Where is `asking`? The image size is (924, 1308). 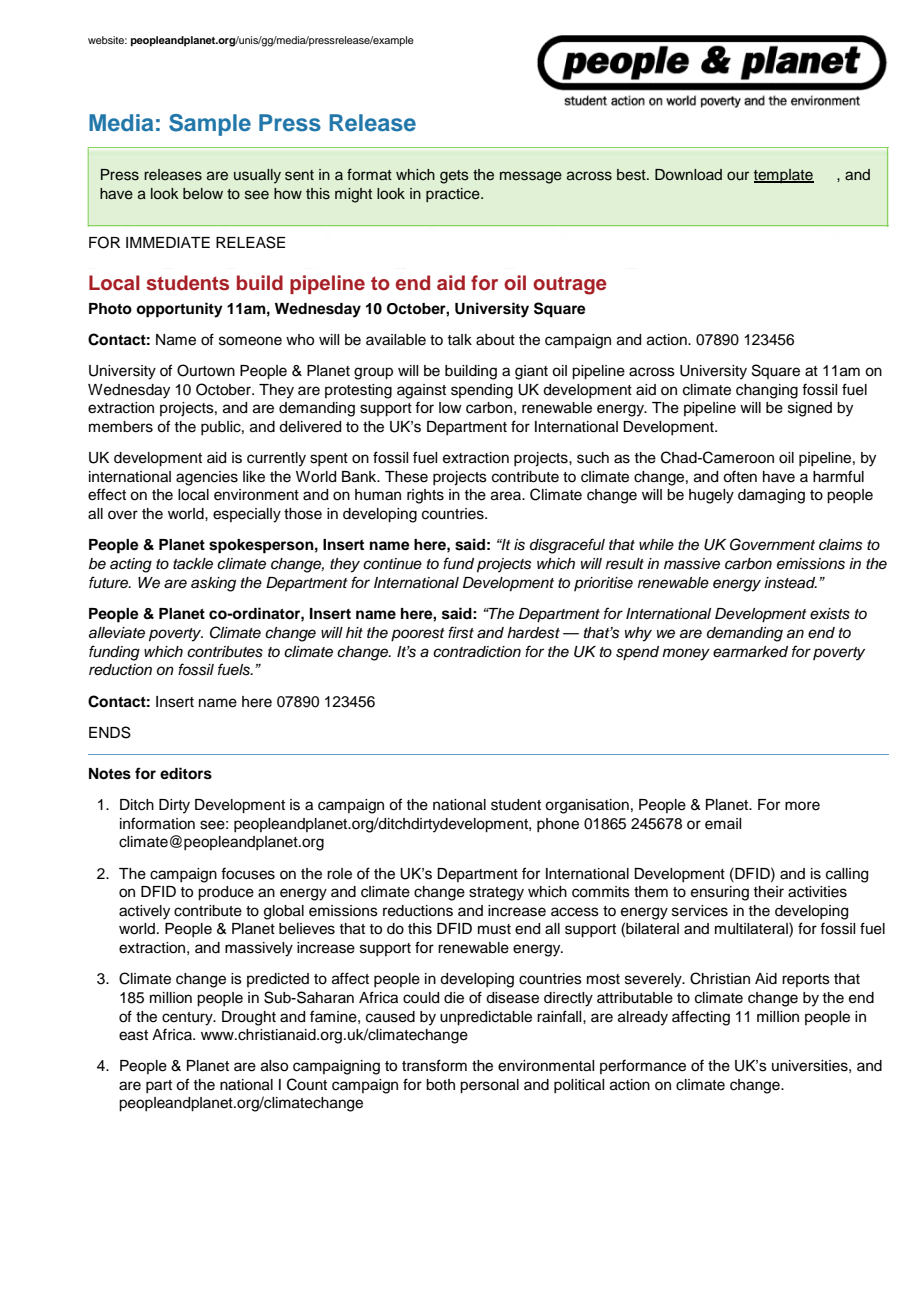
asking is located at coordinates (213, 584).
